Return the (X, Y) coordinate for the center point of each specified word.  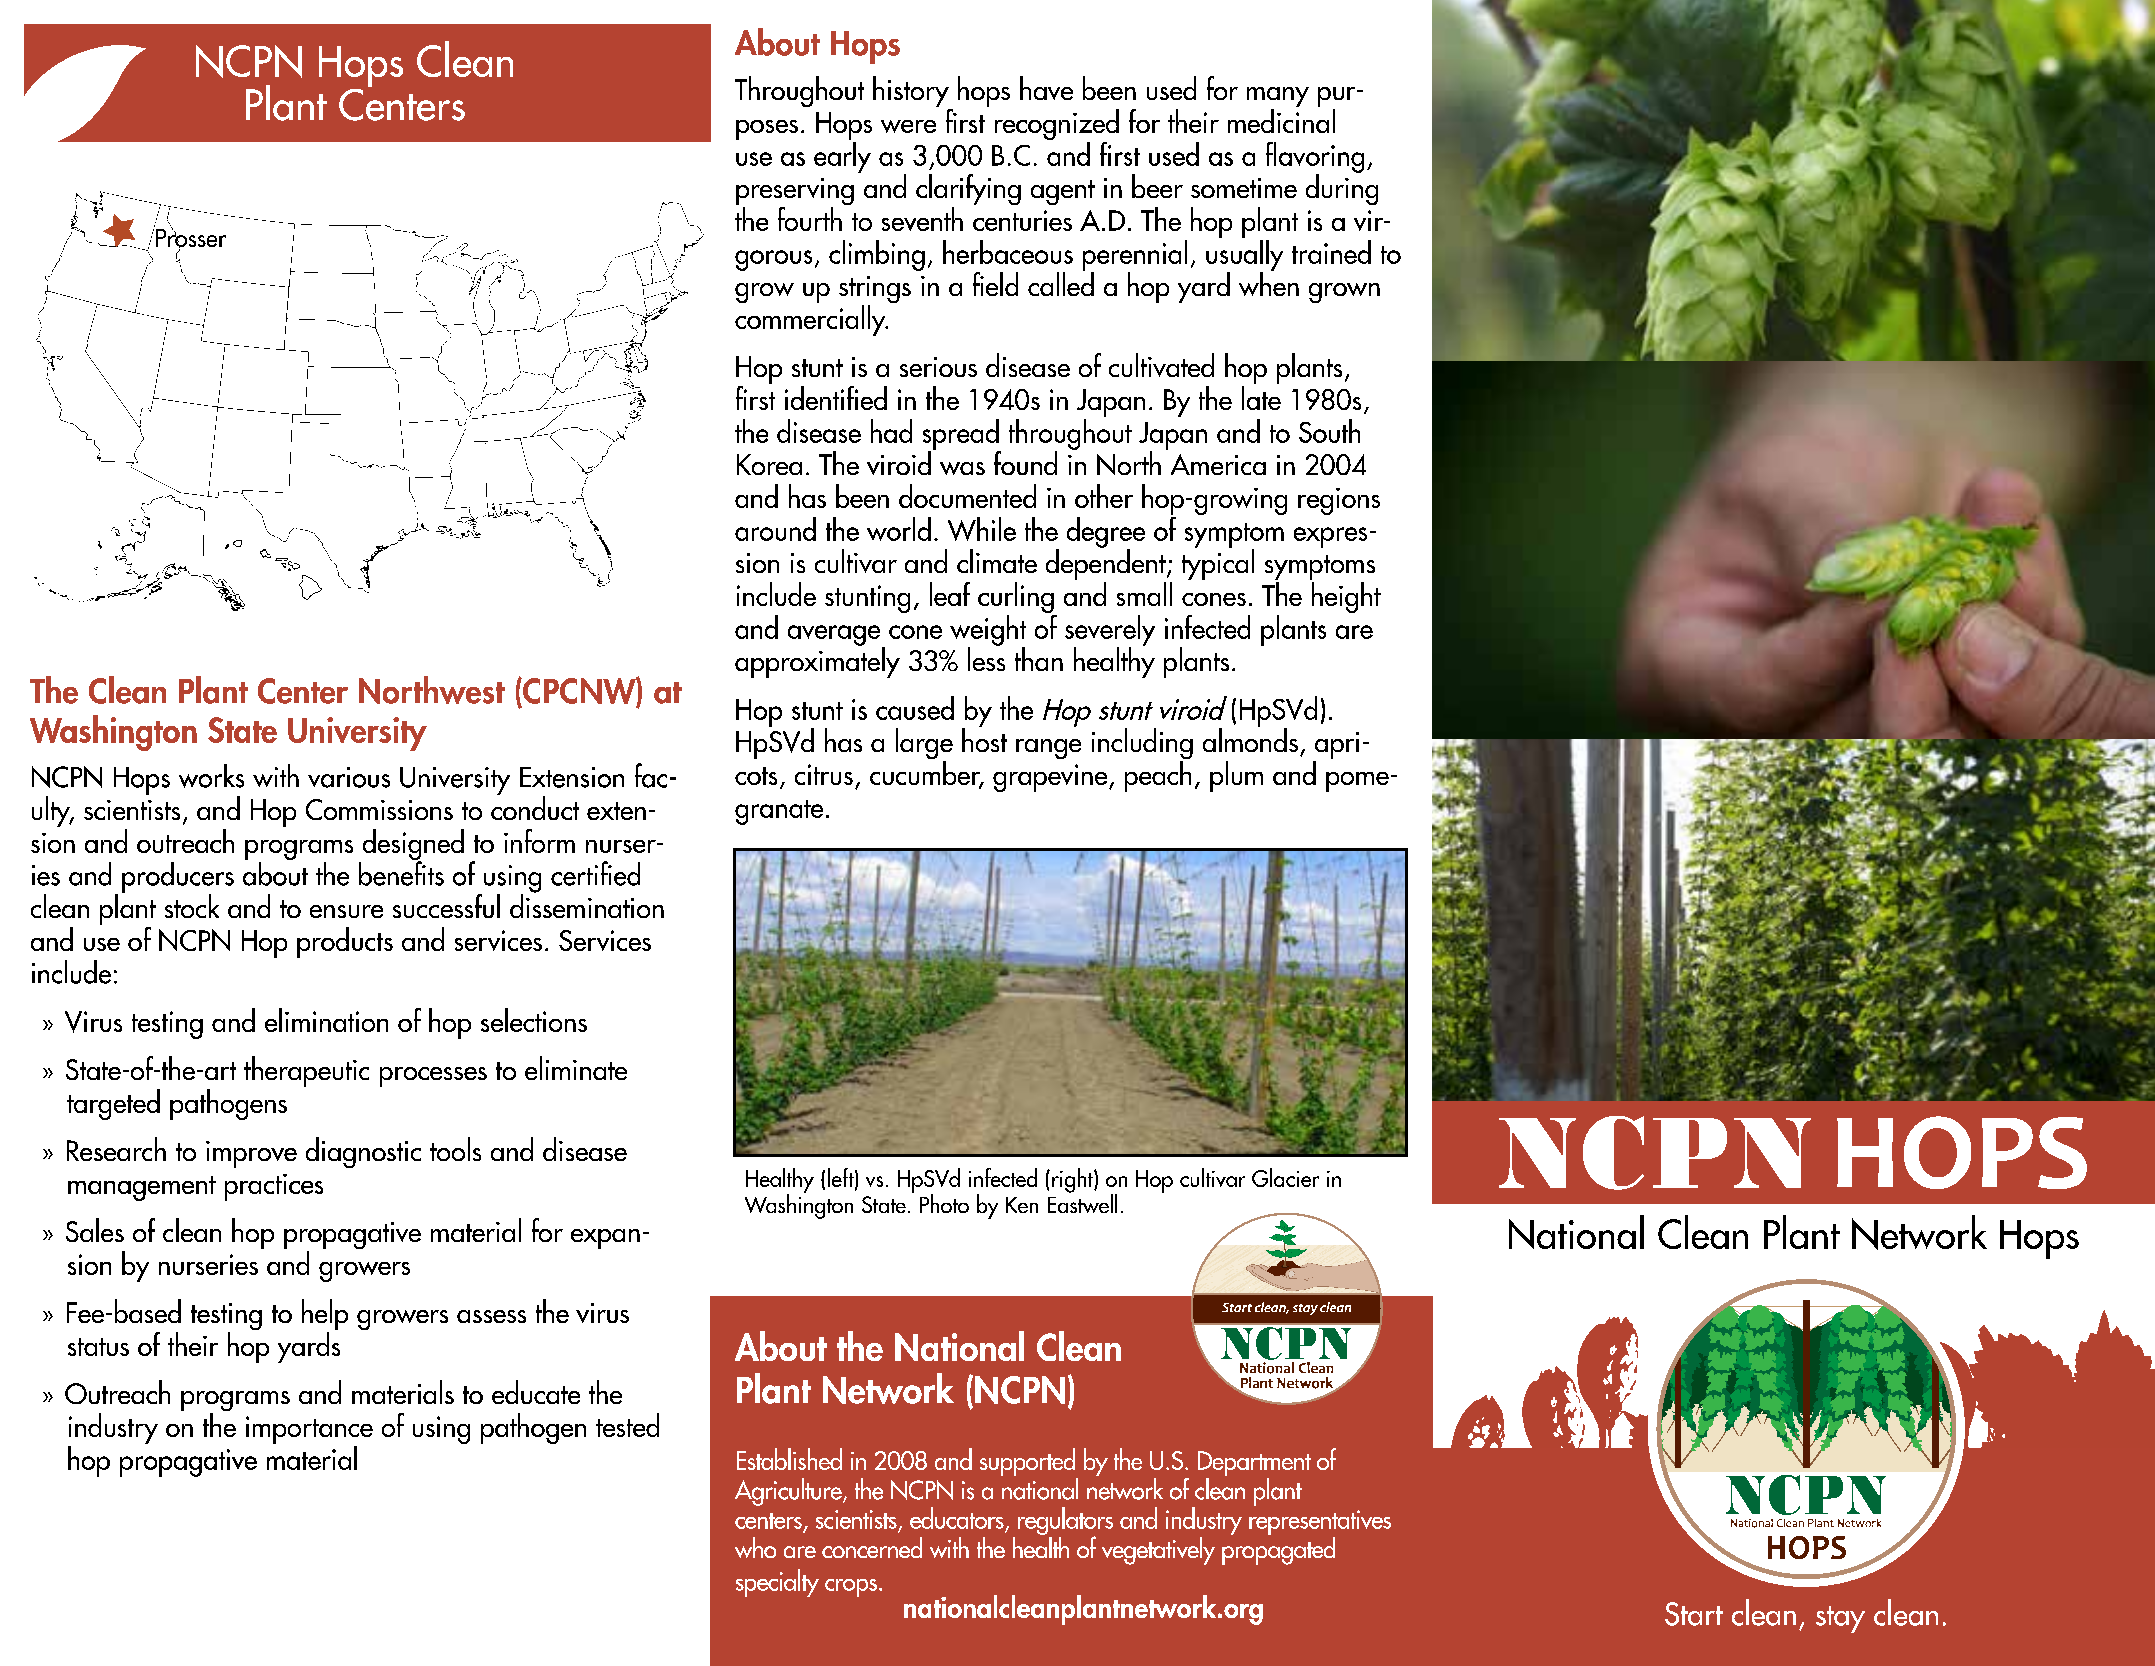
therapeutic (306, 1071)
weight (988, 631)
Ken (1022, 1205)
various (349, 777)
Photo (944, 1203)
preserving (795, 193)
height (1346, 597)
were (908, 126)
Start (1694, 1614)
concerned (872, 1547)
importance (309, 1430)
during (1342, 188)
